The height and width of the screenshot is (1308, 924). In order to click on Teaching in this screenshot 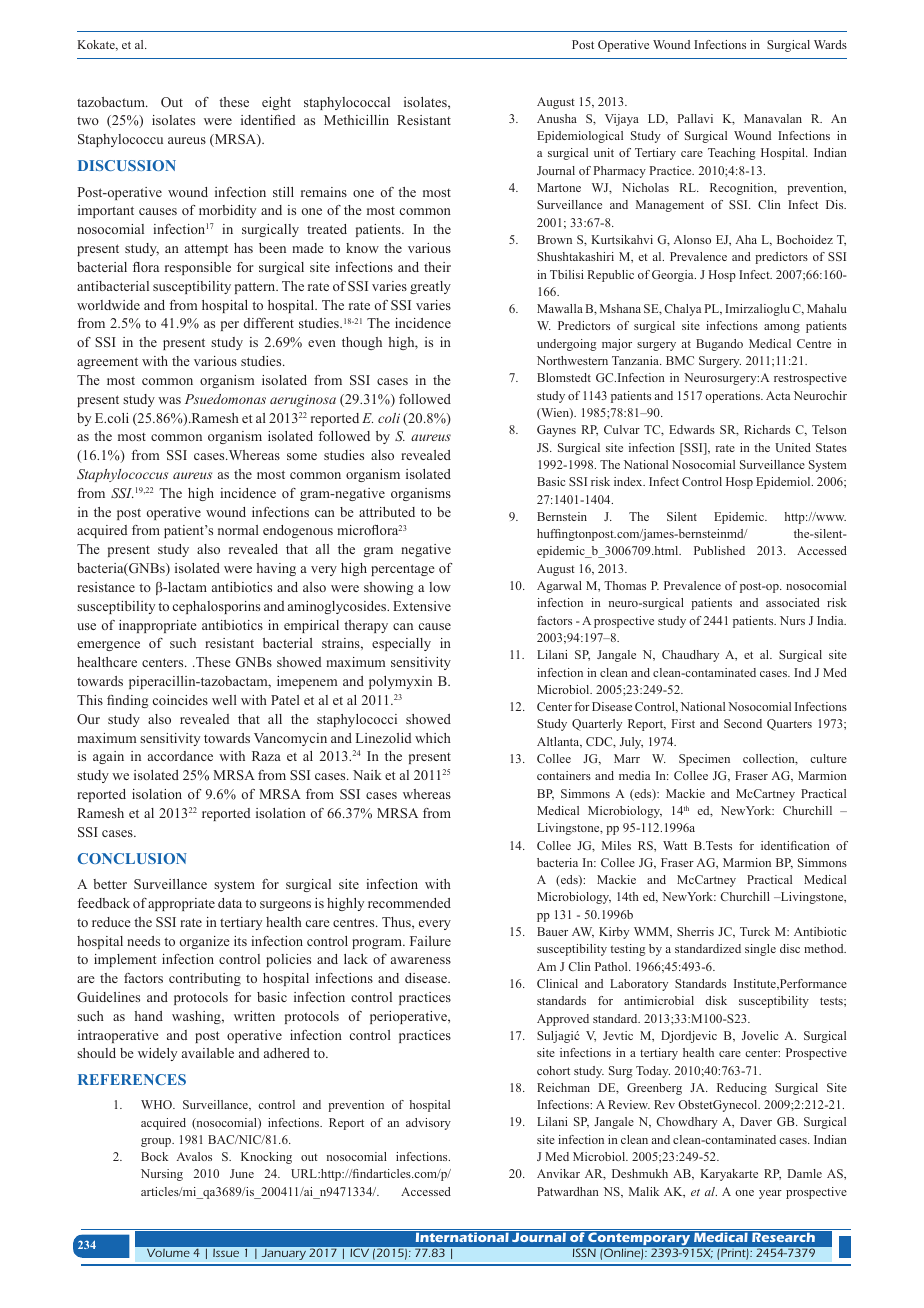, I will do `click(732, 154)`.
